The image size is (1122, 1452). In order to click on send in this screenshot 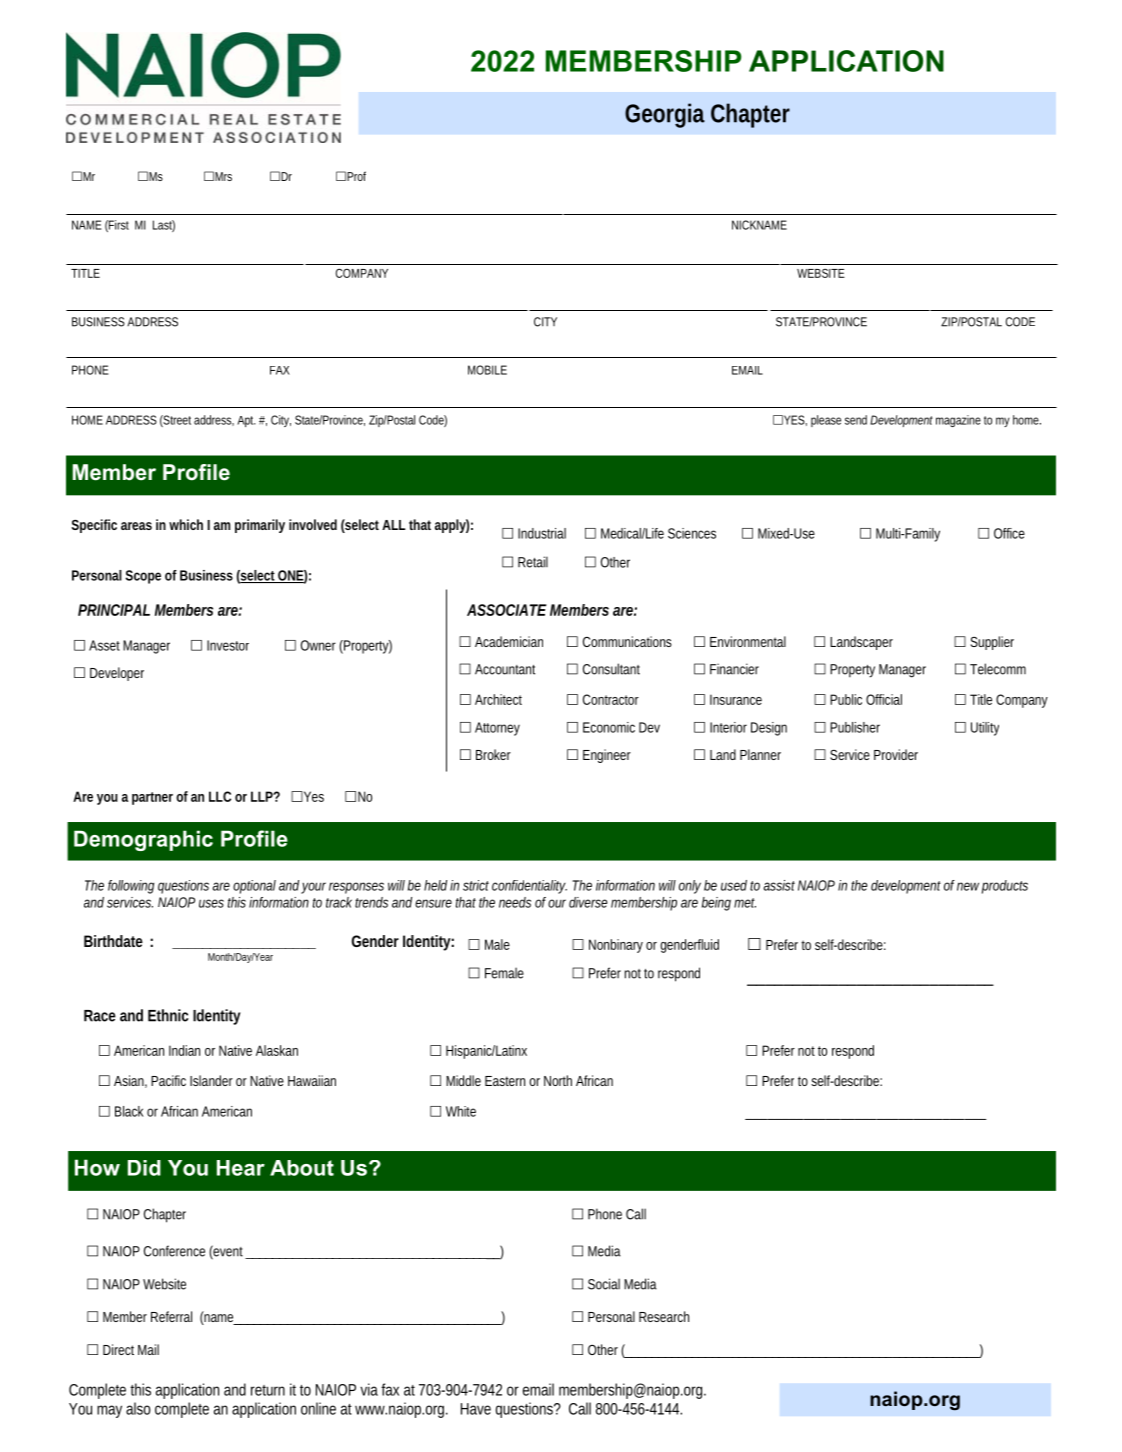, I will do `click(856, 420)`.
